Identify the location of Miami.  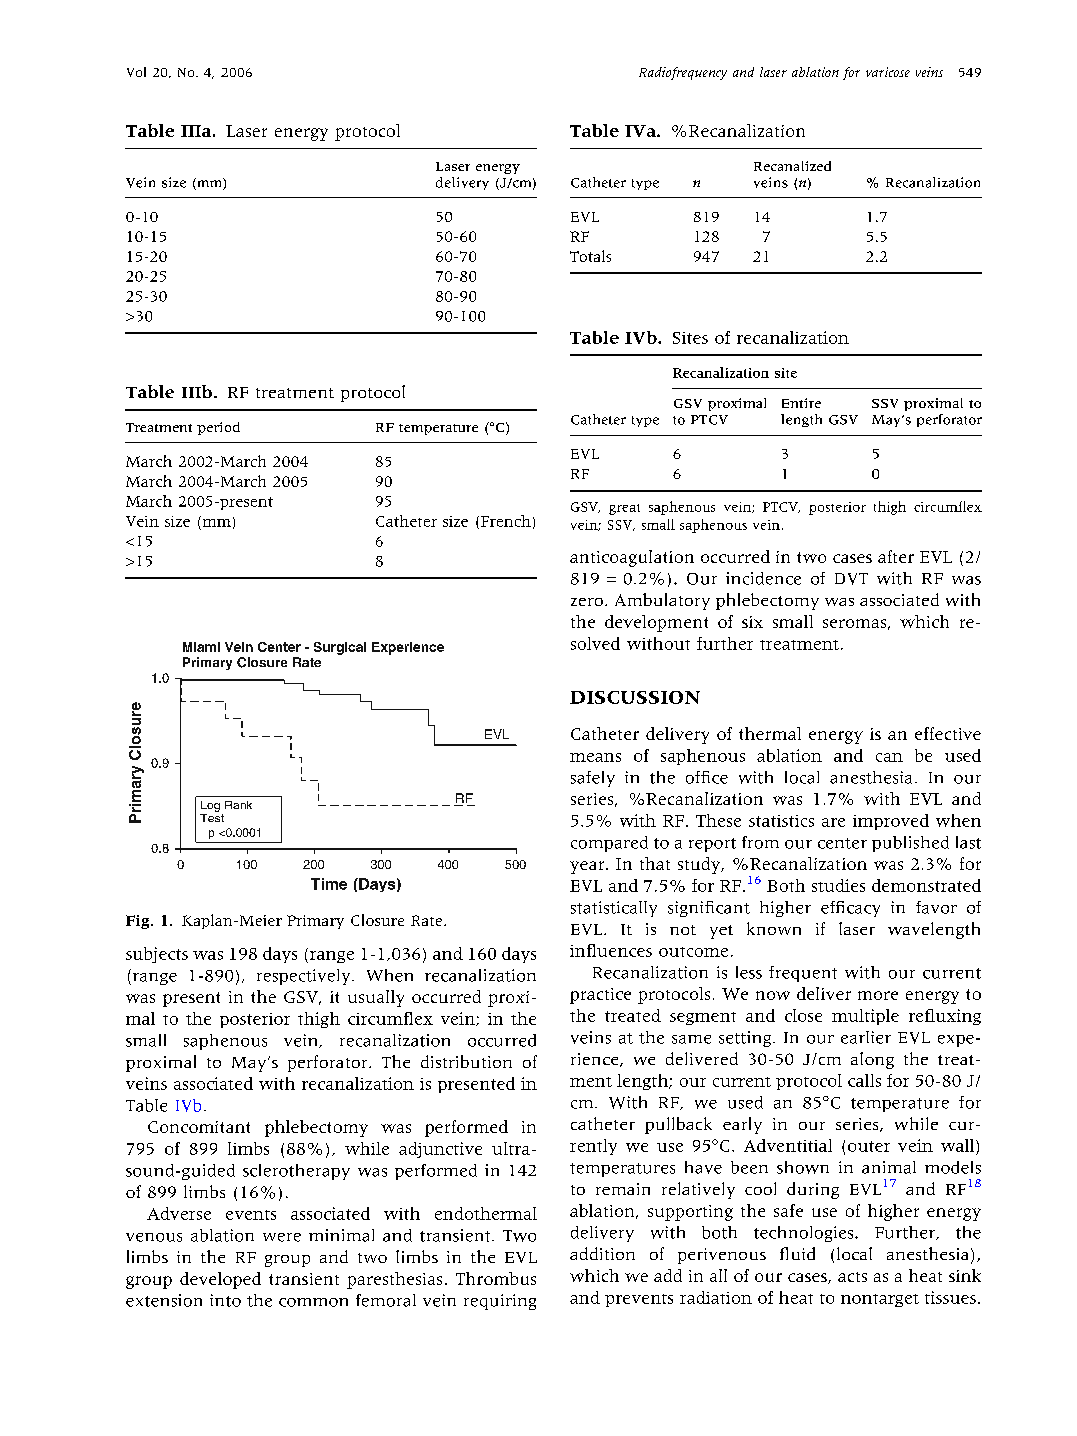
(201, 647).
